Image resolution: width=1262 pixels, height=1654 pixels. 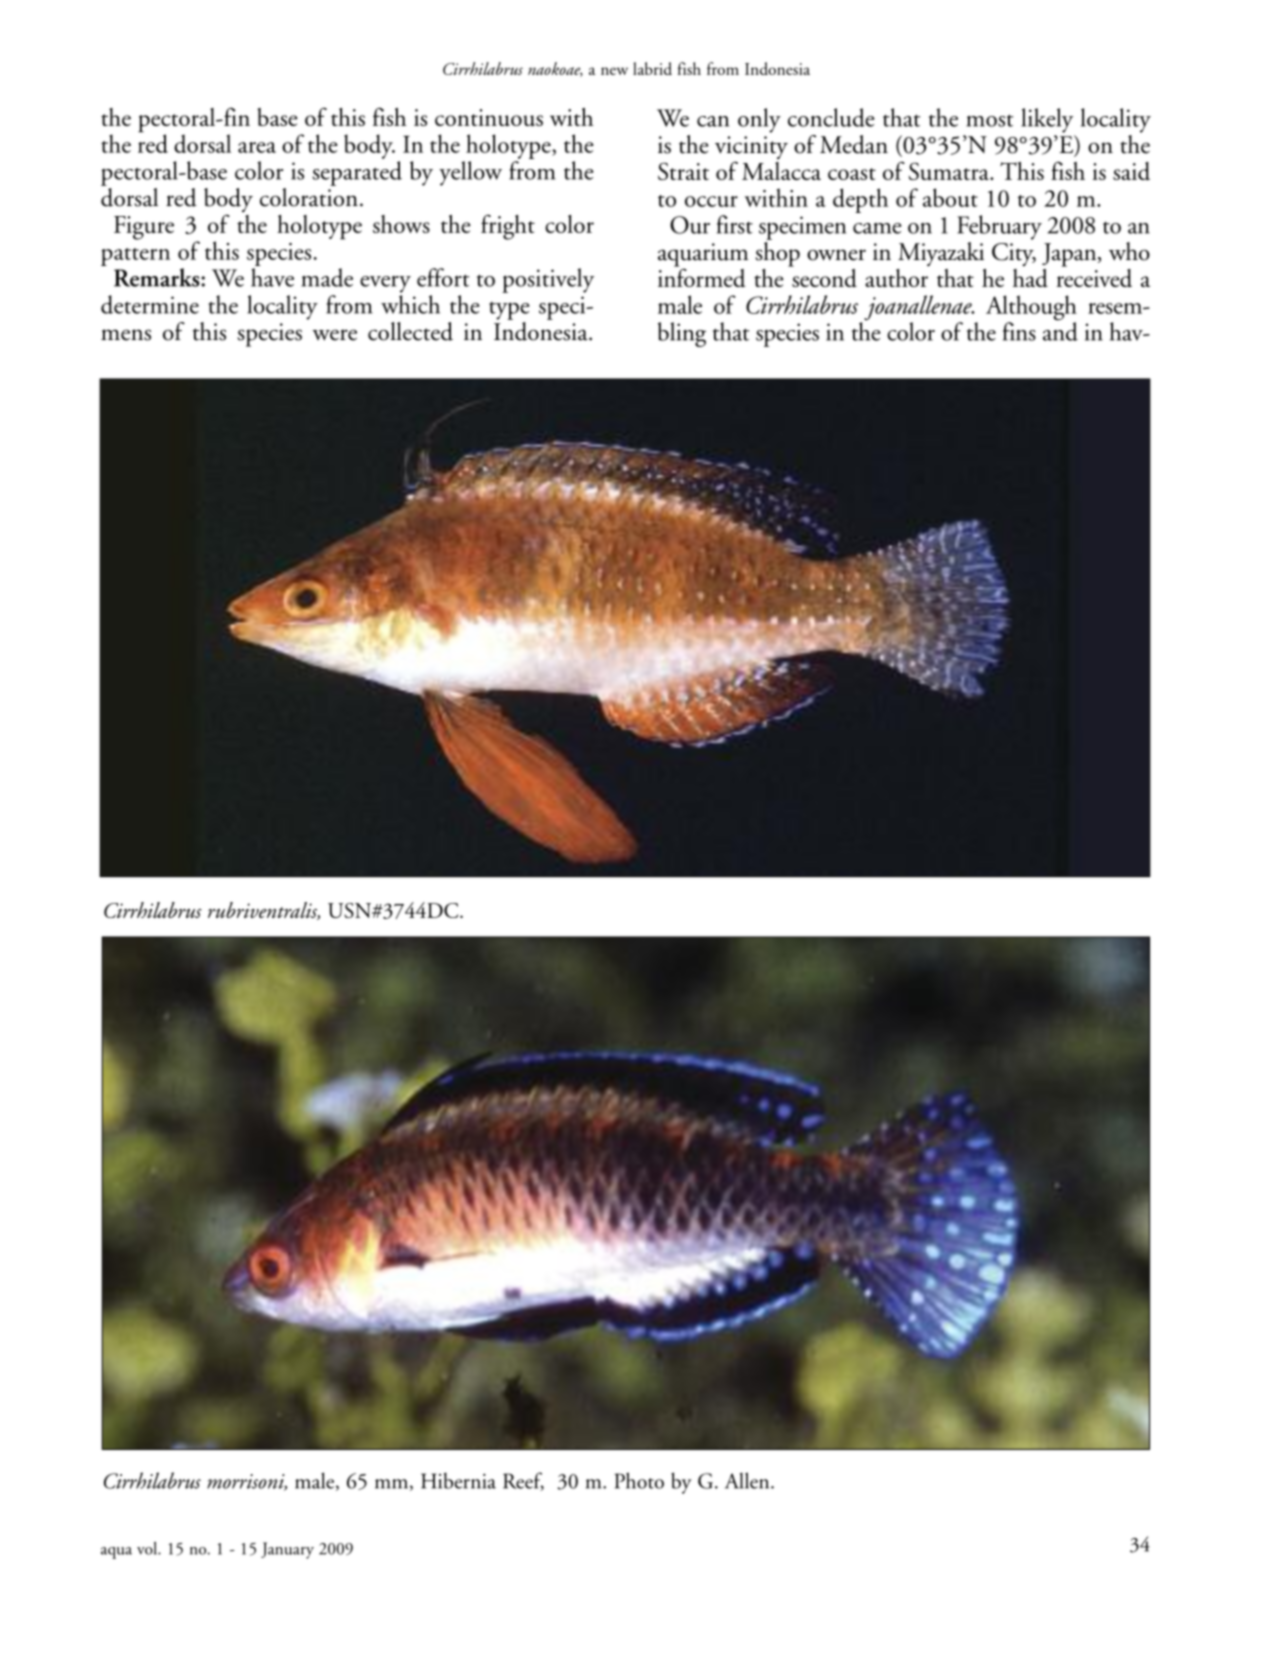 What do you see at coordinates (458, 1481) in the screenshot?
I see `Hibernia` at bounding box center [458, 1481].
